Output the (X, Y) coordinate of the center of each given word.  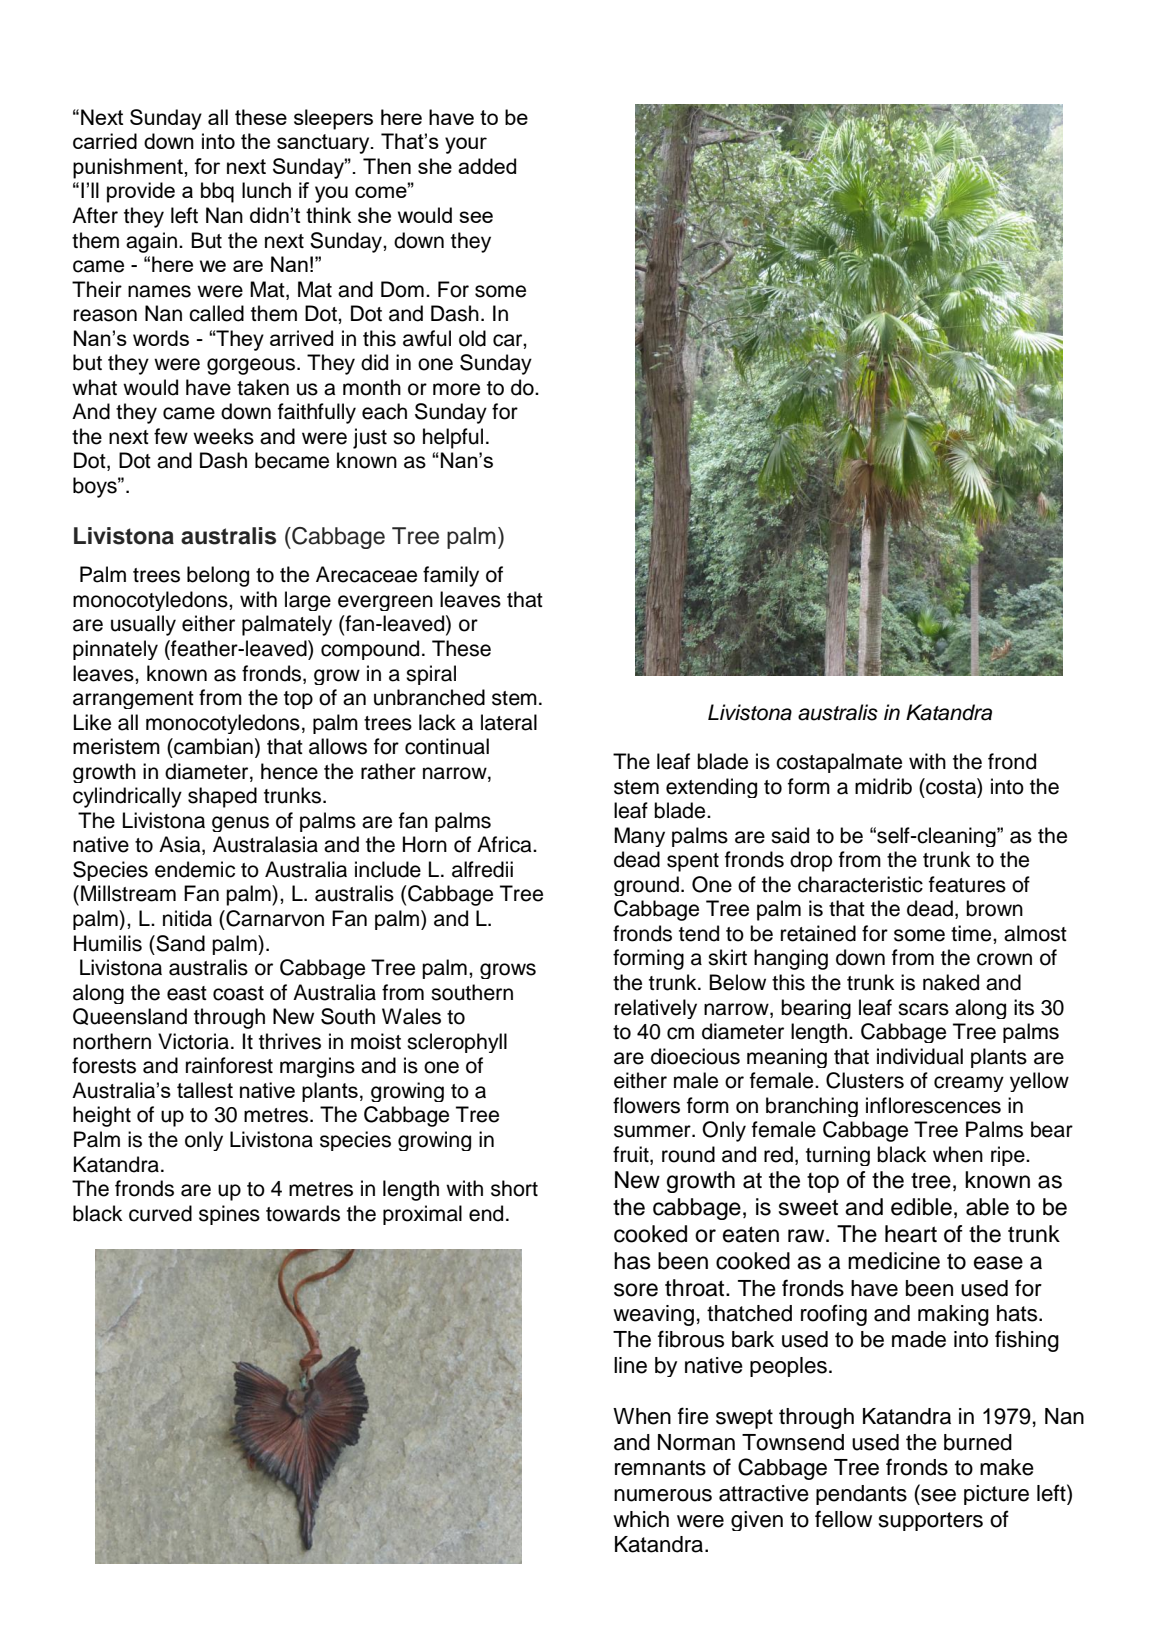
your (466, 145)
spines (229, 1215)
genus (240, 824)
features (967, 884)
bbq (217, 192)
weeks (223, 436)
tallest (205, 1090)
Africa (505, 844)
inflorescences (933, 1105)
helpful (453, 438)
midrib (883, 786)
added (487, 166)
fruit (632, 1155)
